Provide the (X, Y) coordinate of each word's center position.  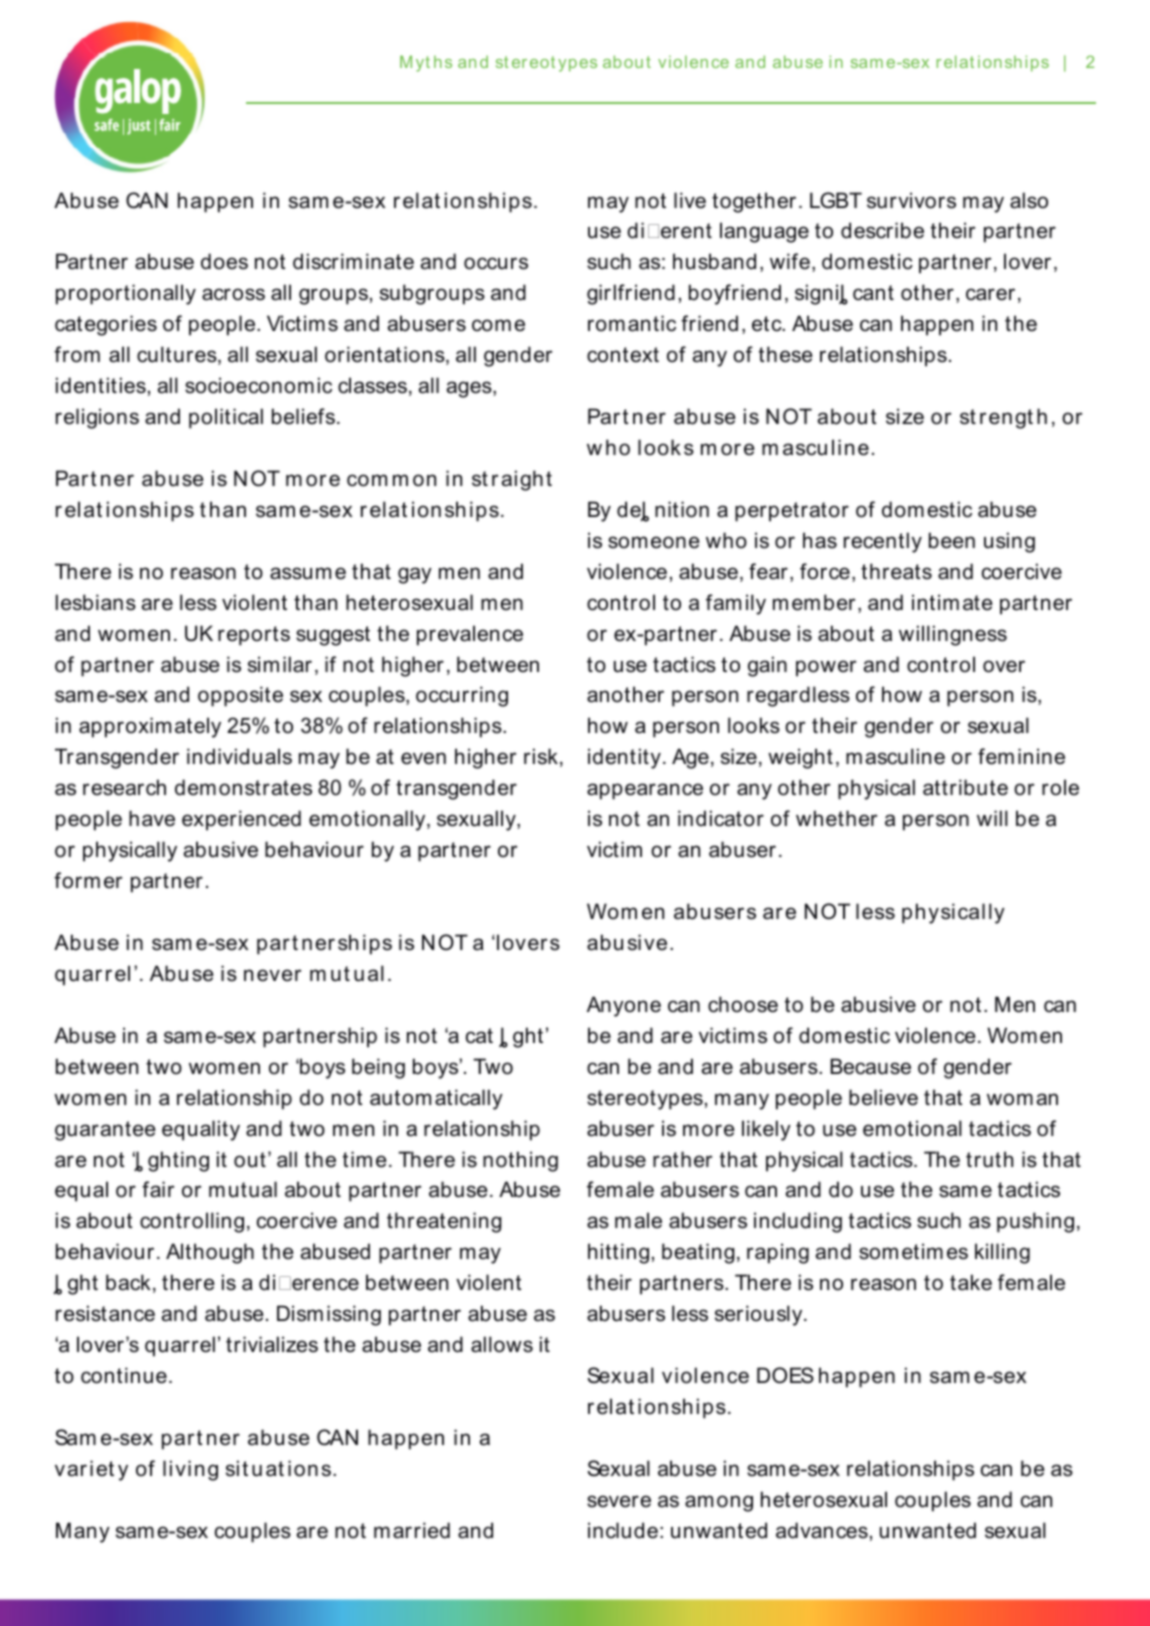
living (190, 1470)
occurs (496, 263)
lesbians (96, 602)
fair (158, 1189)
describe (882, 230)
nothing (520, 1161)
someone (654, 542)
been (952, 540)
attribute (965, 787)
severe (619, 1501)
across (233, 294)
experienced (241, 820)
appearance (645, 791)
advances (822, 1530)
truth (989, 1159)
